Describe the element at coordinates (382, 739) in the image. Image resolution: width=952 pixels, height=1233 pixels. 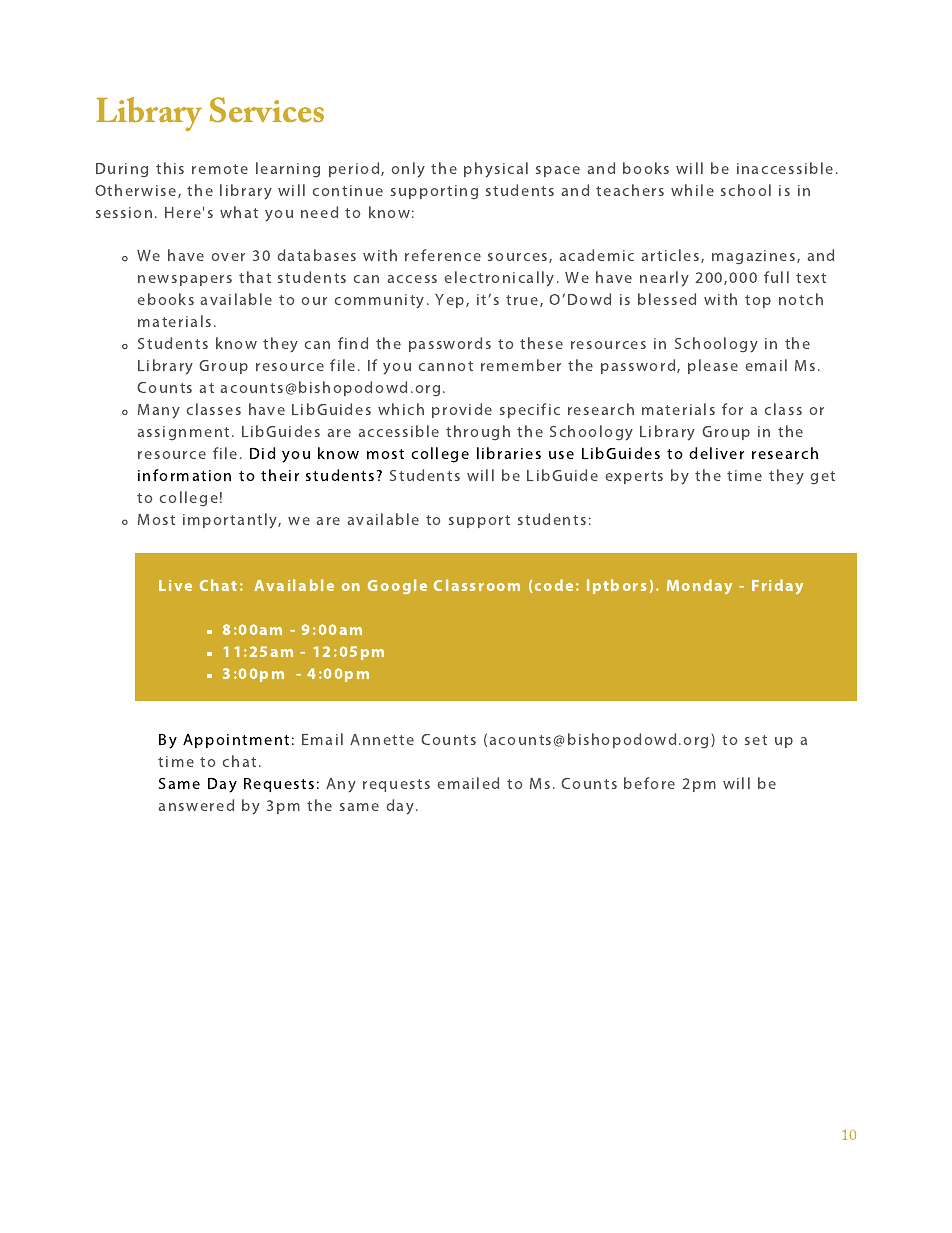
I see `Annette` at that location.
